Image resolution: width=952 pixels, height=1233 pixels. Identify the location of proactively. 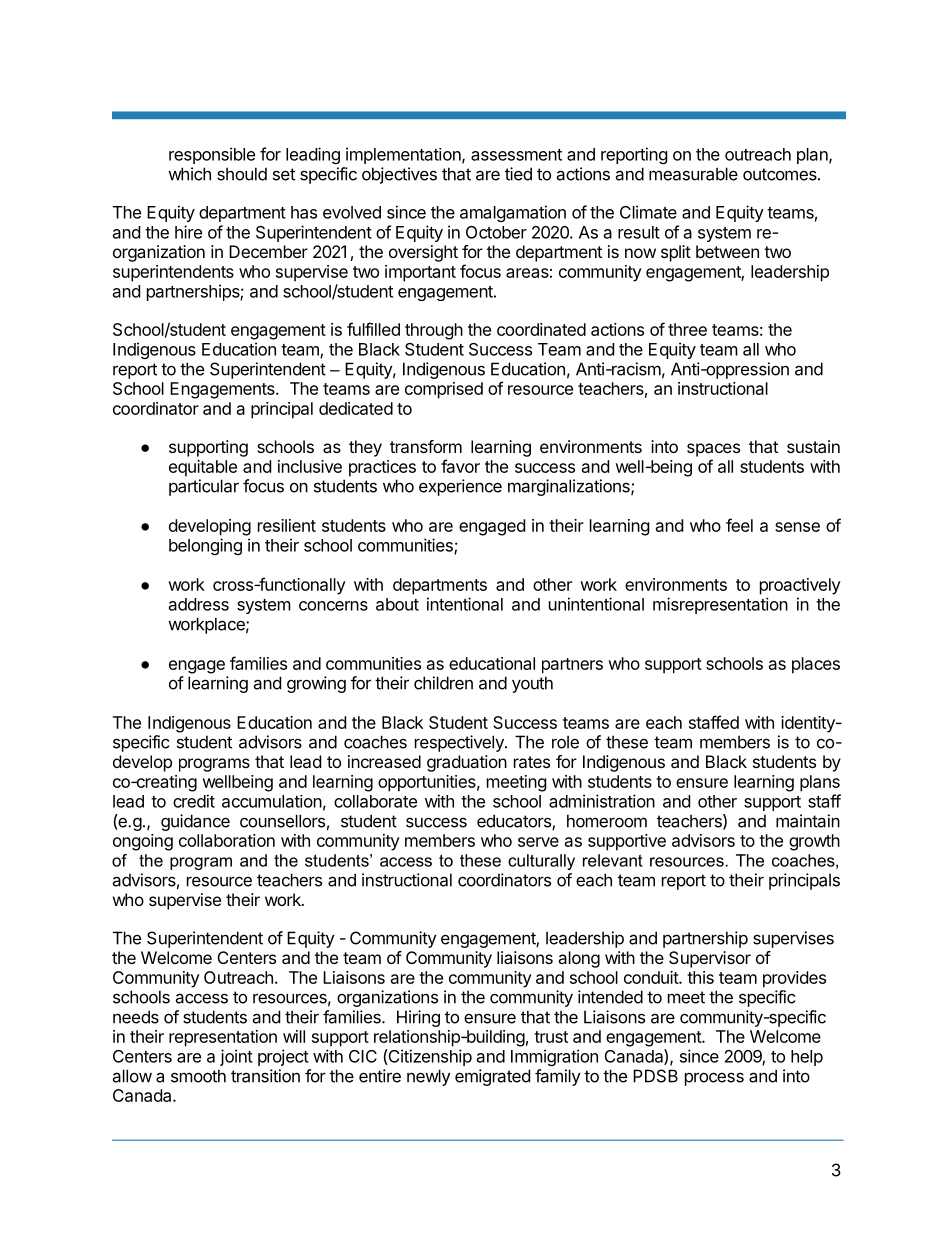
(800, 586).
